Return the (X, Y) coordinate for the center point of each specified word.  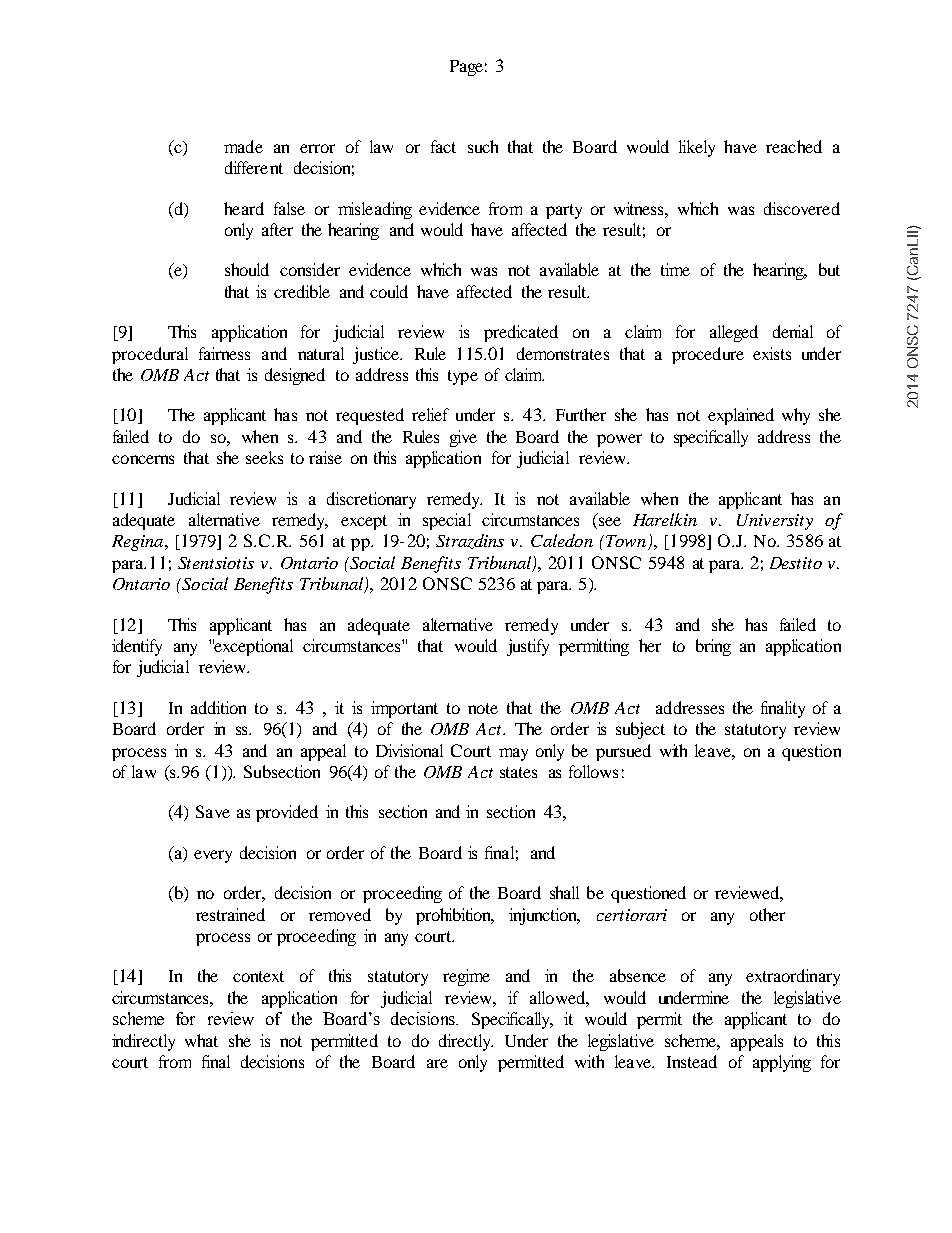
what (201, 1040)
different (254, 167)
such (483, 146)
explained (741, 416)
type (463, 377)
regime (466, 977)
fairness (224, 353)
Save (213, 811)
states (518, 772)
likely (697, 148)
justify (528, 647)
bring (713, 647)
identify (137, 647)
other (767, 914)
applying (782, 1063)
